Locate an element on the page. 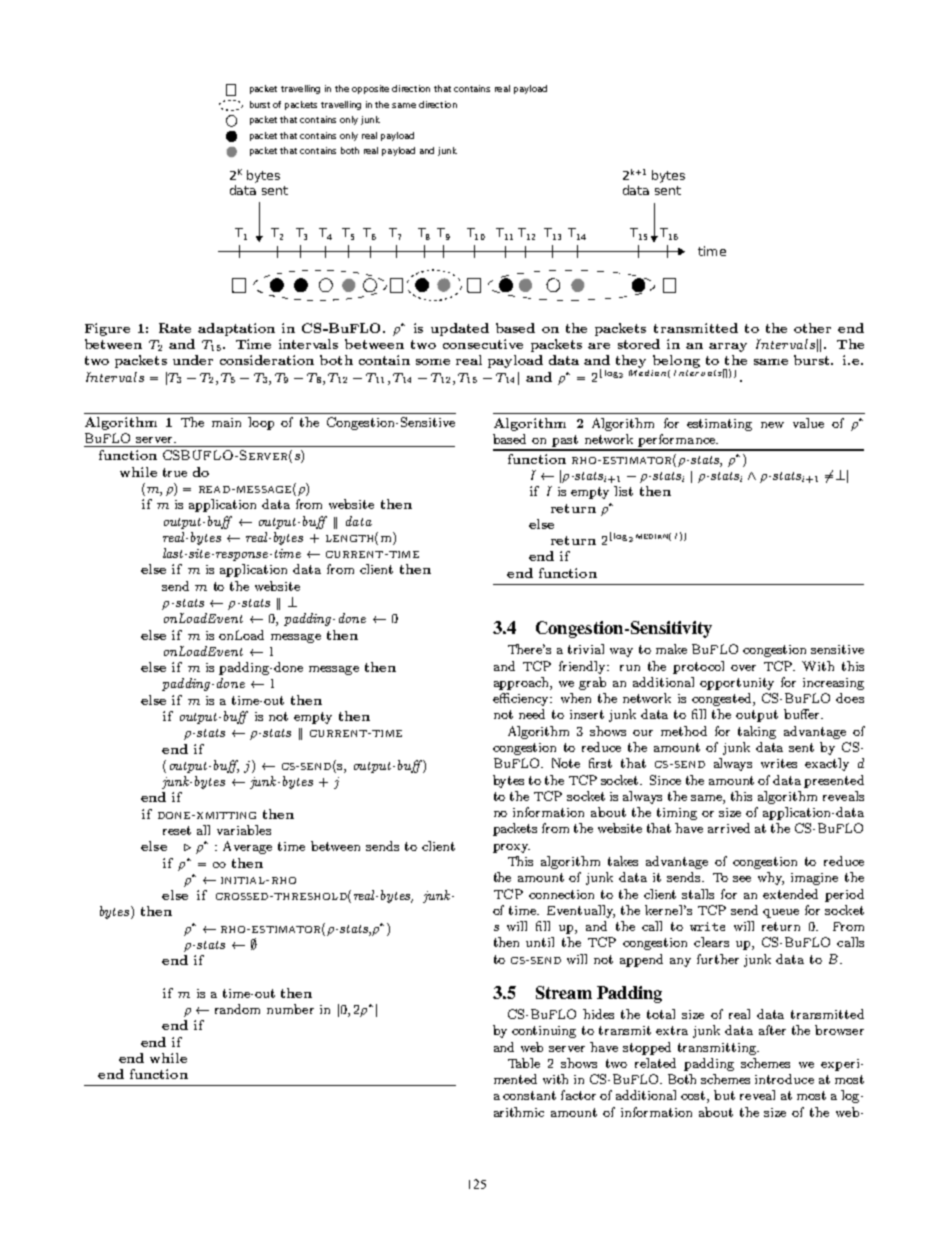 The image size is (952, 1233). efficiency is located at coordinates (522, 699).
